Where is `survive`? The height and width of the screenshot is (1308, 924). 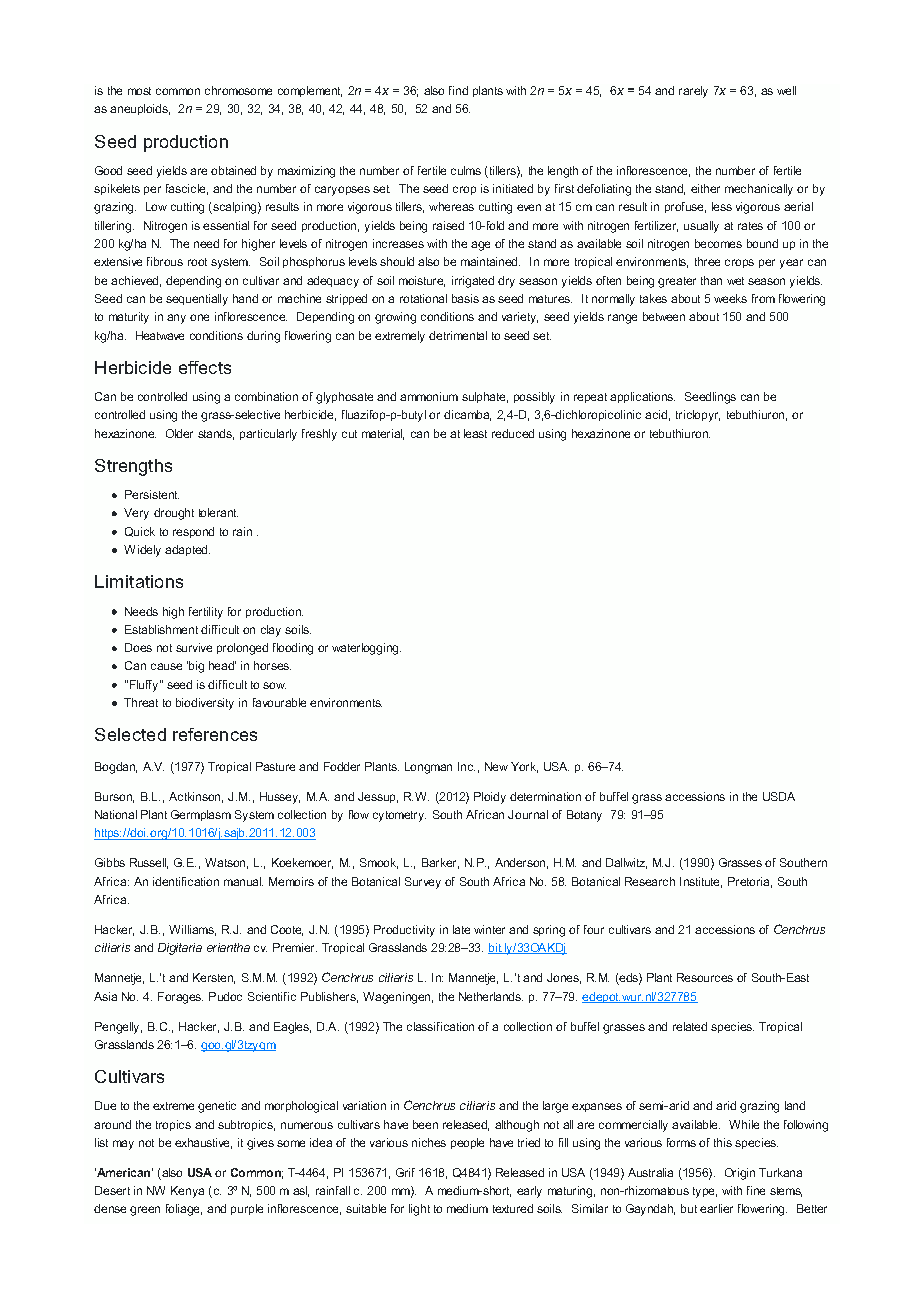
survive is located at coordinates (194, 647).
